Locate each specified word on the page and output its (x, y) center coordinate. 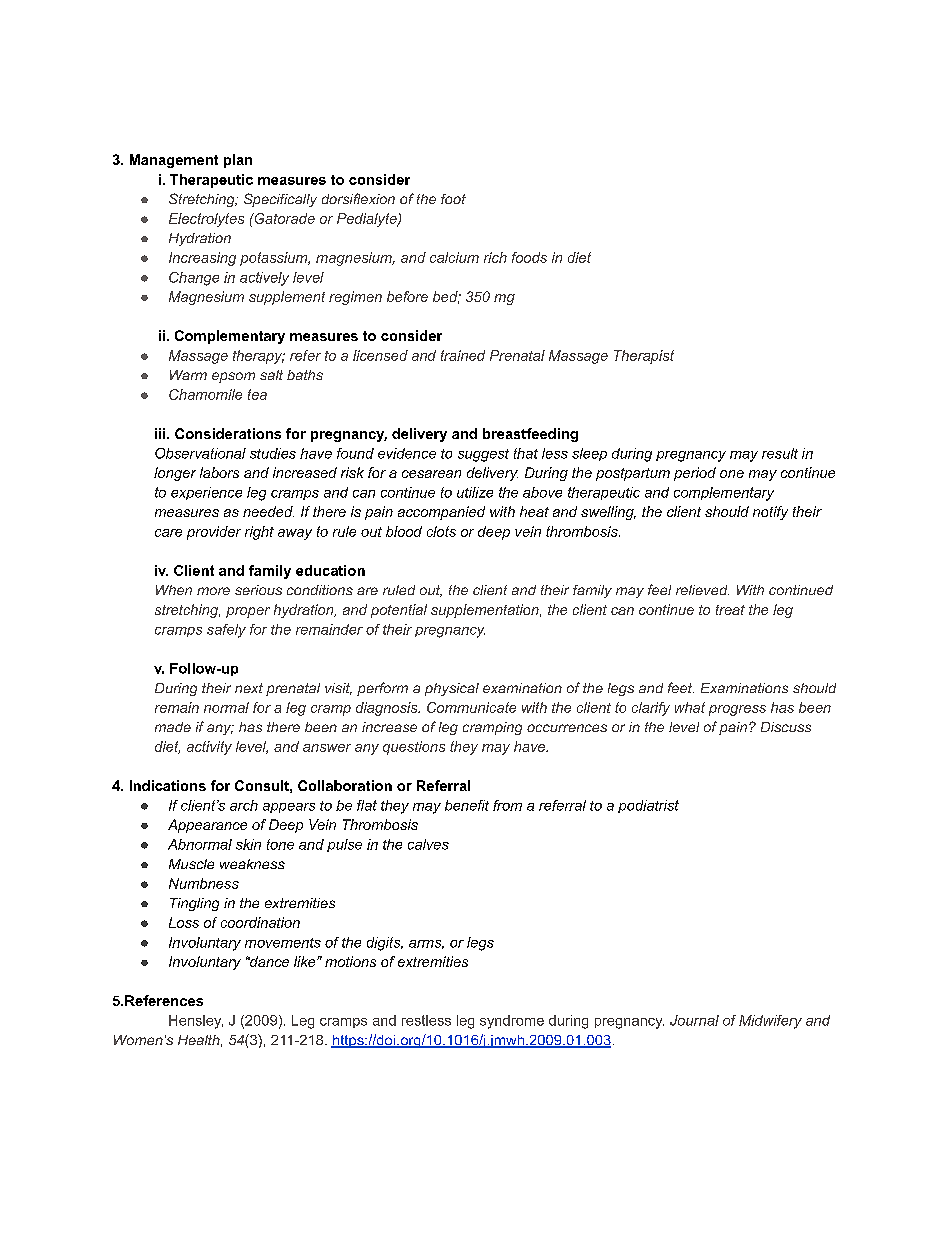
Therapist (644, 357)
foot (453, 199)
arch (244, 805)
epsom (233, 377)
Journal (694, 1020)
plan (238, 161)
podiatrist (648, 806)
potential (399, 611)
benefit (467, 805)
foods (529, 257)
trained (463, 355)
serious (258, 590)
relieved (702, 590)
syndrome (512, 1022)
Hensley (196, 1022)
